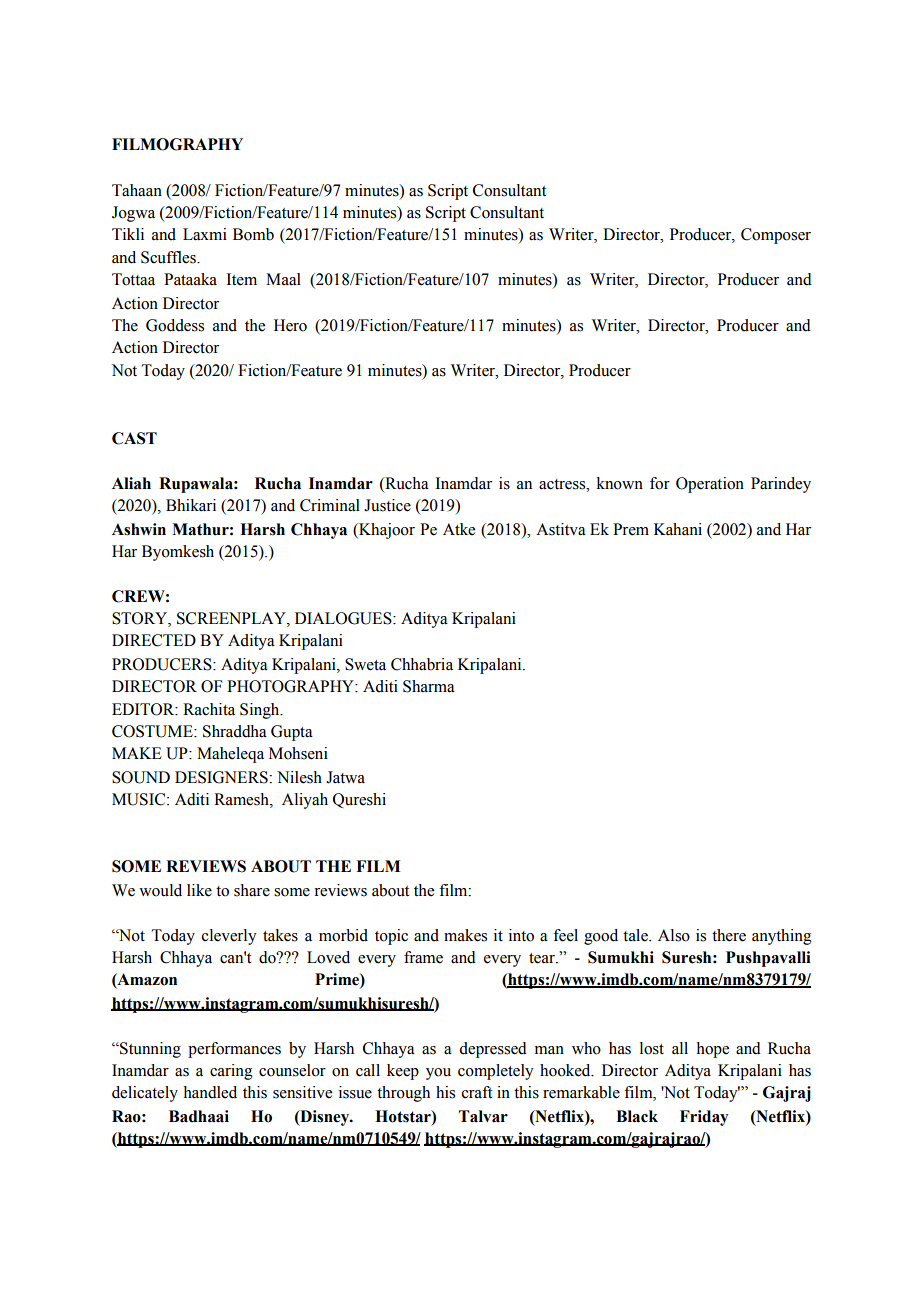  What do you see at coordinates (521, 935) in the image?
I see `into` at bounding box center [521, 935].
